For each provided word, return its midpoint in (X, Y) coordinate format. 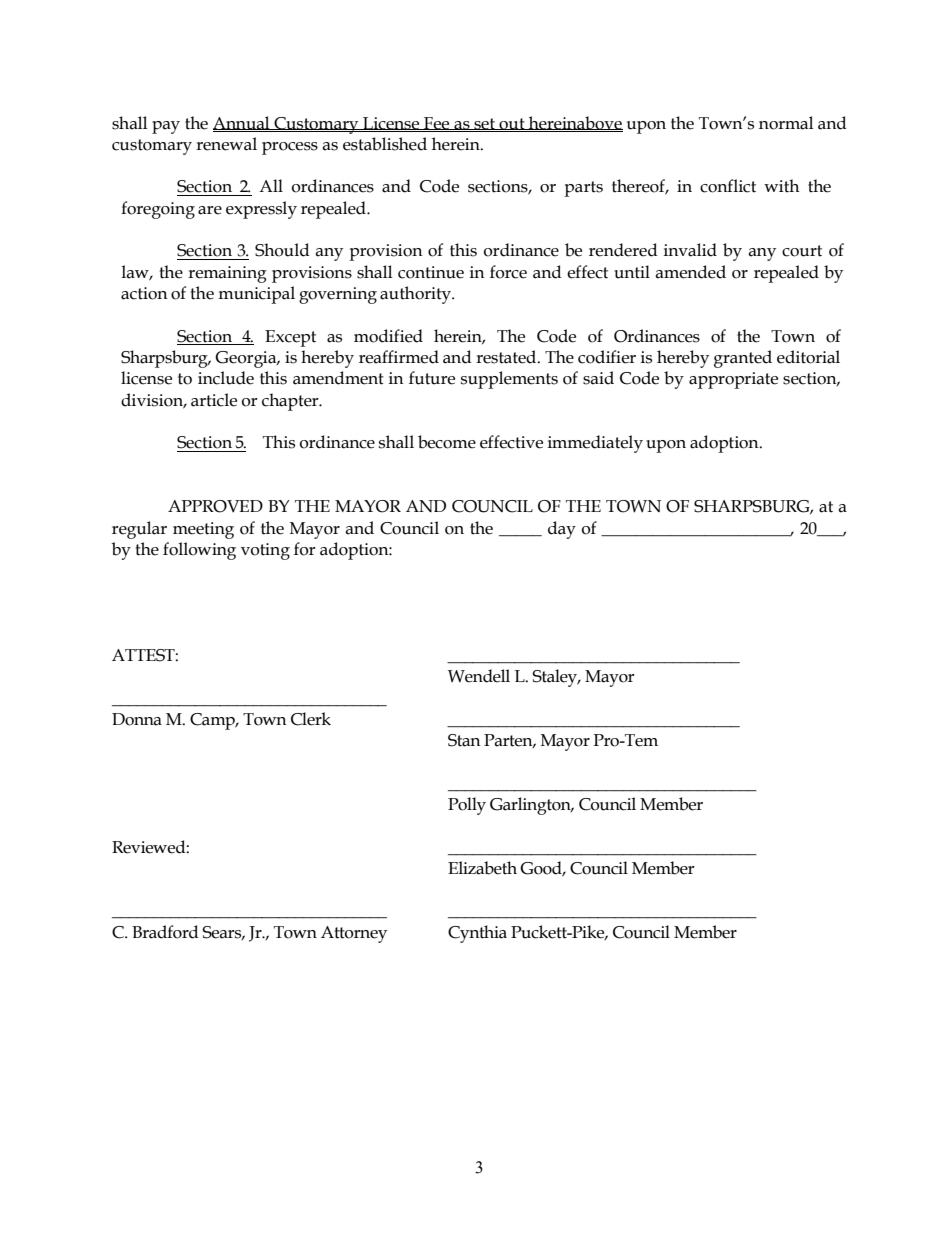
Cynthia (477, 934)
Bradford (165, 932)
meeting (203, 530)
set (484, 124)
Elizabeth (482, 868)
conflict (728, 186)
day (562, 530)
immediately (595, 444)
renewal (226, 144)
